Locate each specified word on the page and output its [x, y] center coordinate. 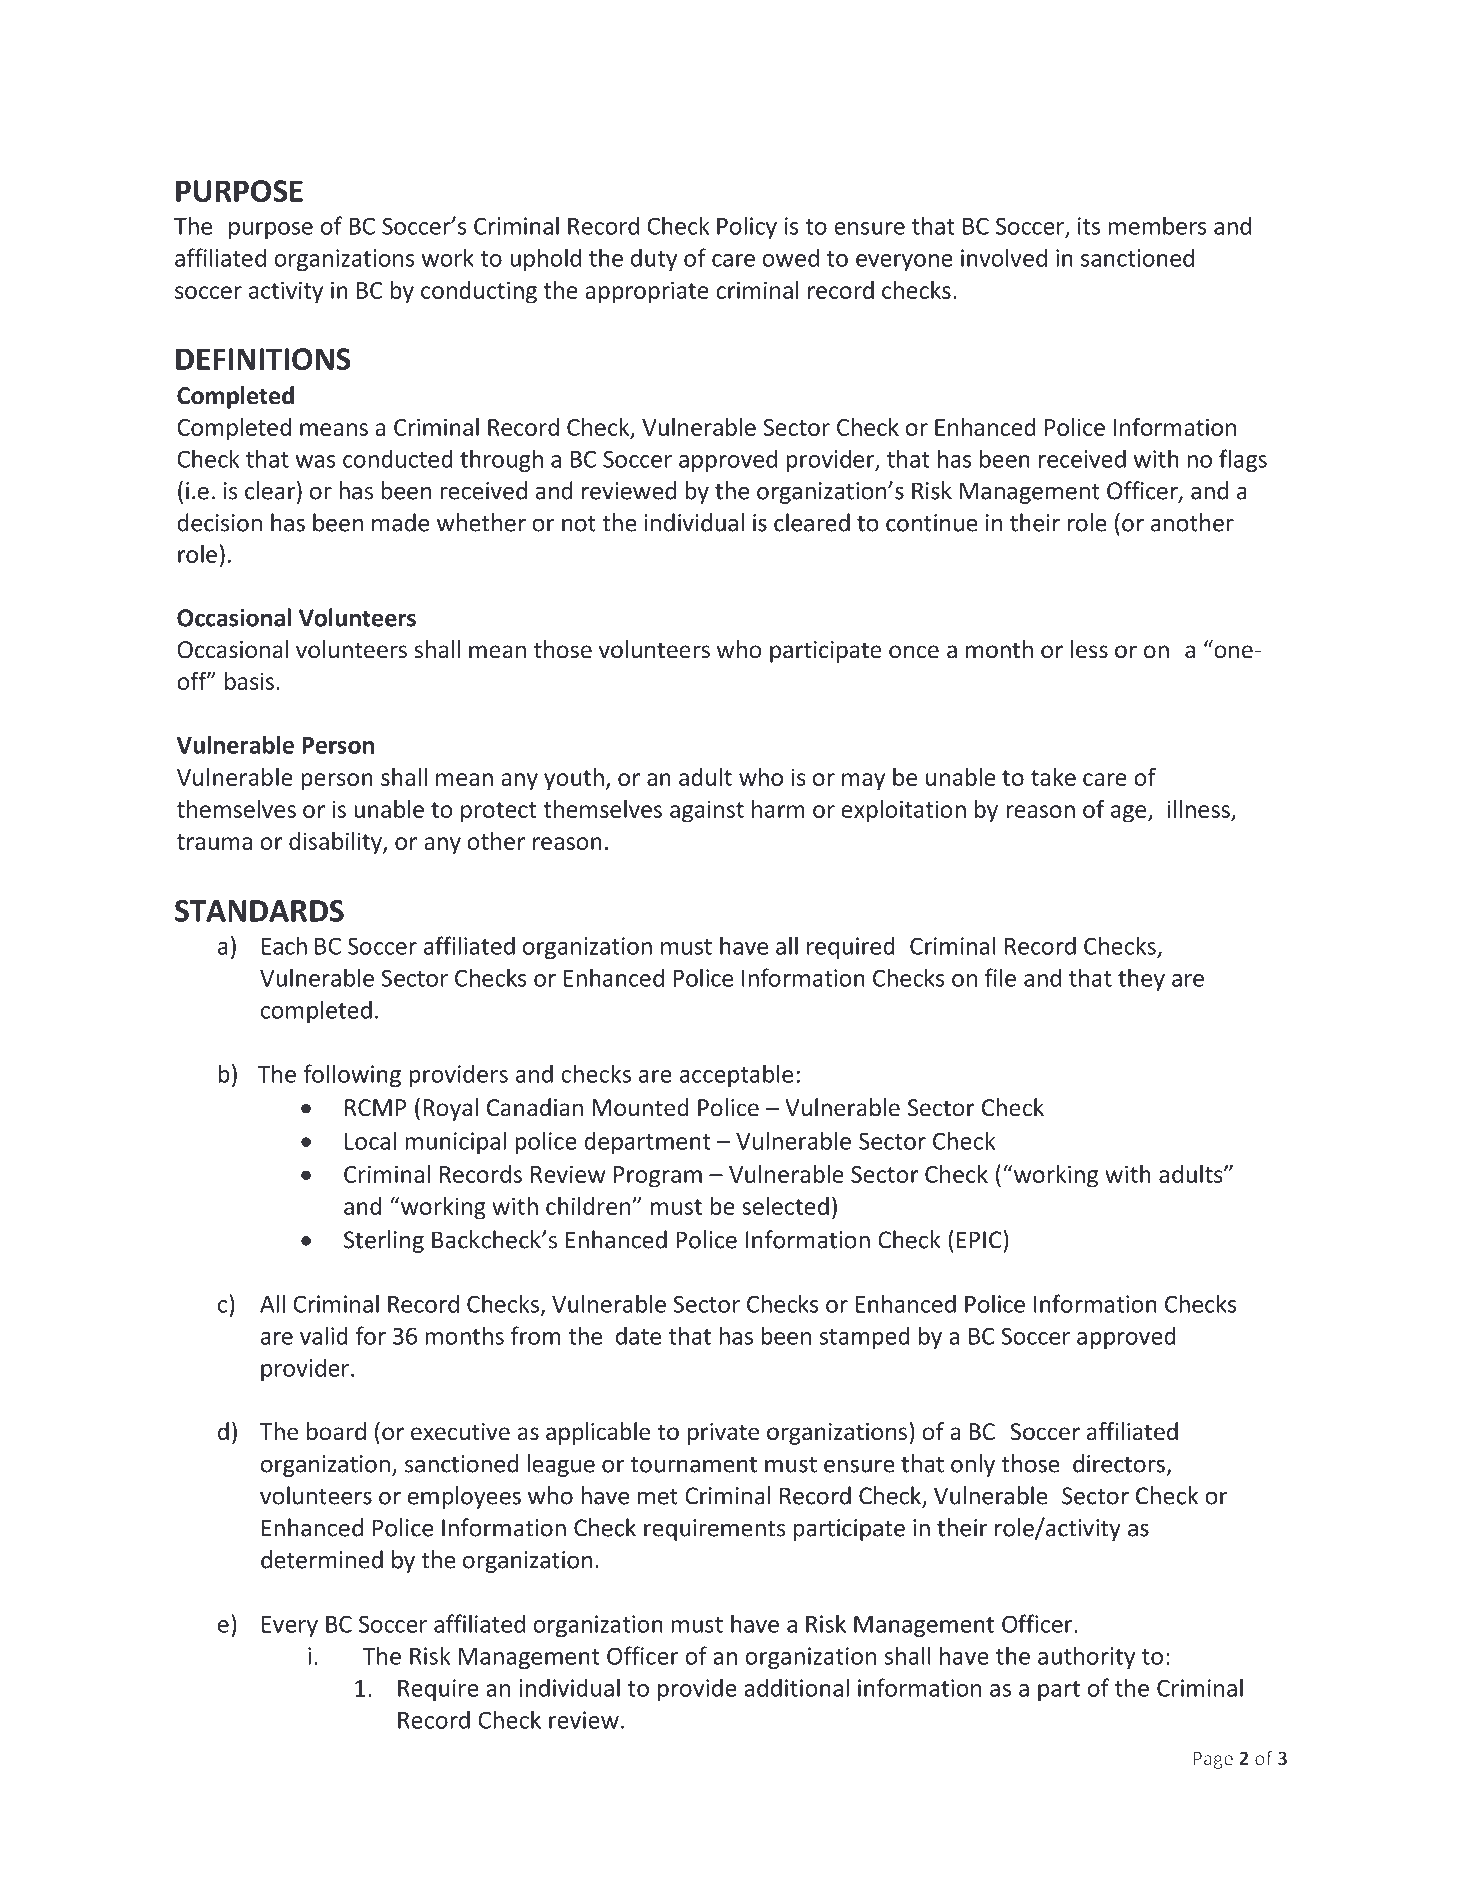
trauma [214, 842]
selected [785, 1206]
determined [322, 1559]
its [1089, 226]
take [1053, 777]
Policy [747, 227]
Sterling [384, 1241]
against [707, 811]
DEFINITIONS [263, 359]
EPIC [980, 1239]
